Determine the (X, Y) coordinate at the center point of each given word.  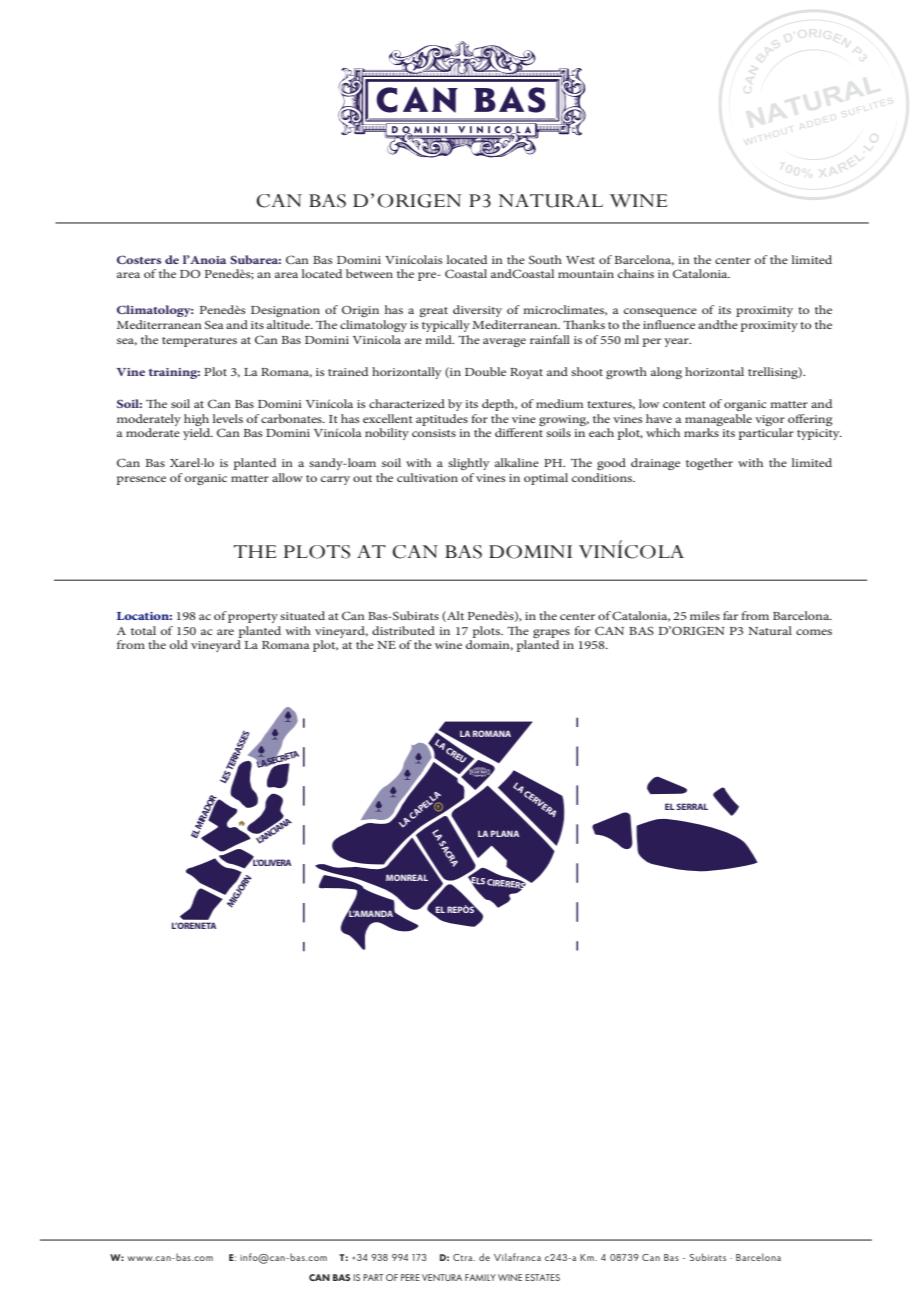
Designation (285, 311)
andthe (718, 324)
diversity (477, 311)
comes (814, 632)
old (178, 644)
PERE (410, 1277)
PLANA (505, 833)
